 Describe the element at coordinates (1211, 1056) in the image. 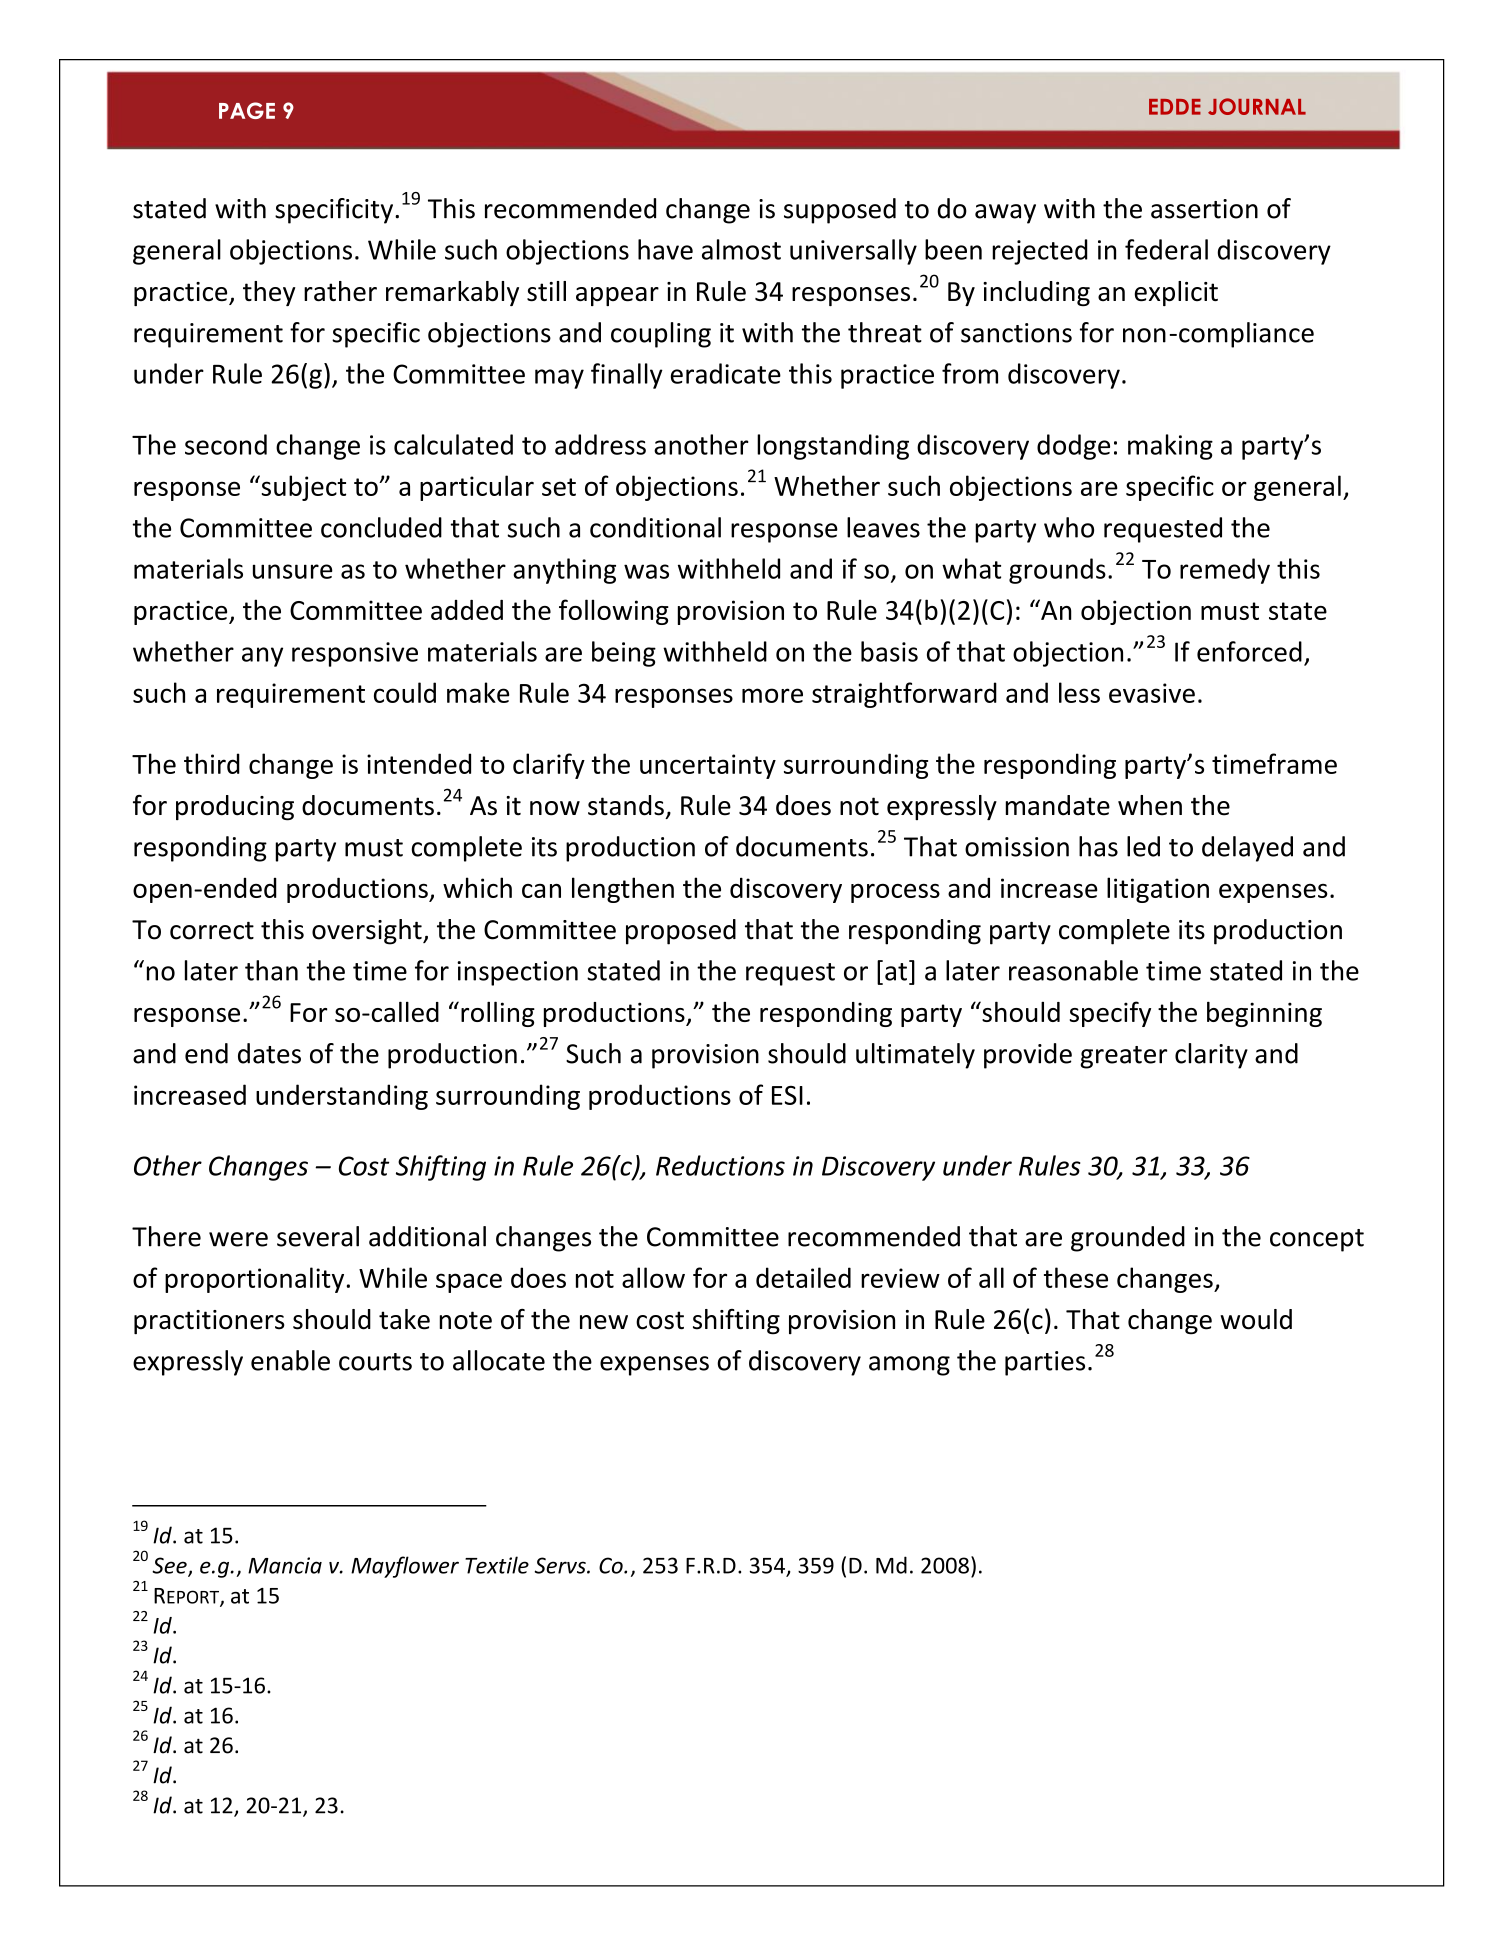

I see `clarity` at that location.
